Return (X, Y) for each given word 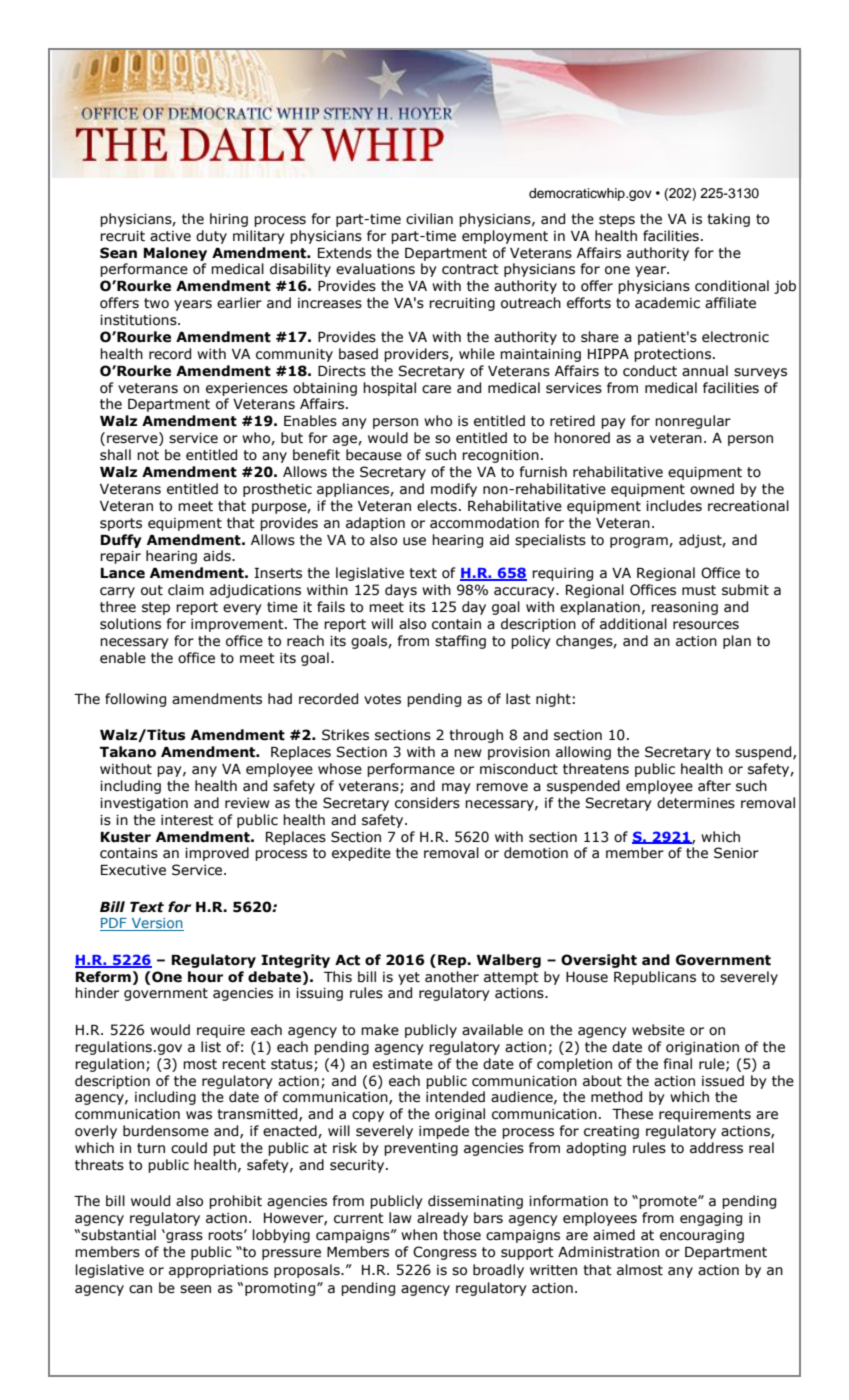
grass (183, 1237)
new (468, 753)
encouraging (702, 1236)
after (714, 786)
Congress (445, 1253)
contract (470, 269)
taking (729, 220)
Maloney (175, 254)
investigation (144, 804)
